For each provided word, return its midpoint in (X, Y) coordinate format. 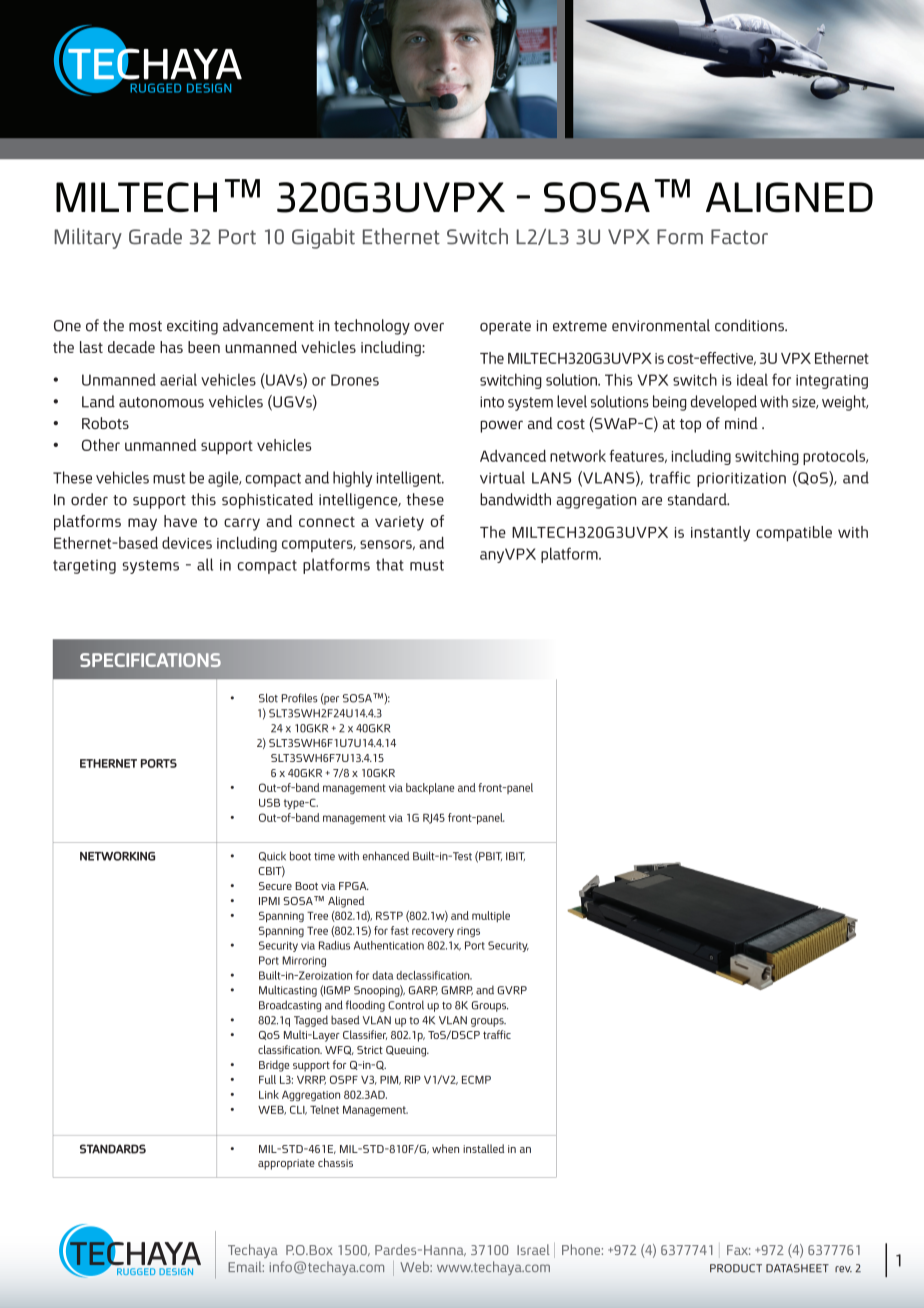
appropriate (286, 1164)
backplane (430, 789)
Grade (155, 236)
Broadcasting (290, 1006)
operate (505, 328)
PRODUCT (736, 1268)
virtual (502, 477)
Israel (533, 1249)
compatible (794, 534)
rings (468, 932)
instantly (720, 534)
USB (269, 802)
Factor (739, 237)
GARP (423, 990)
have (180, 521)
